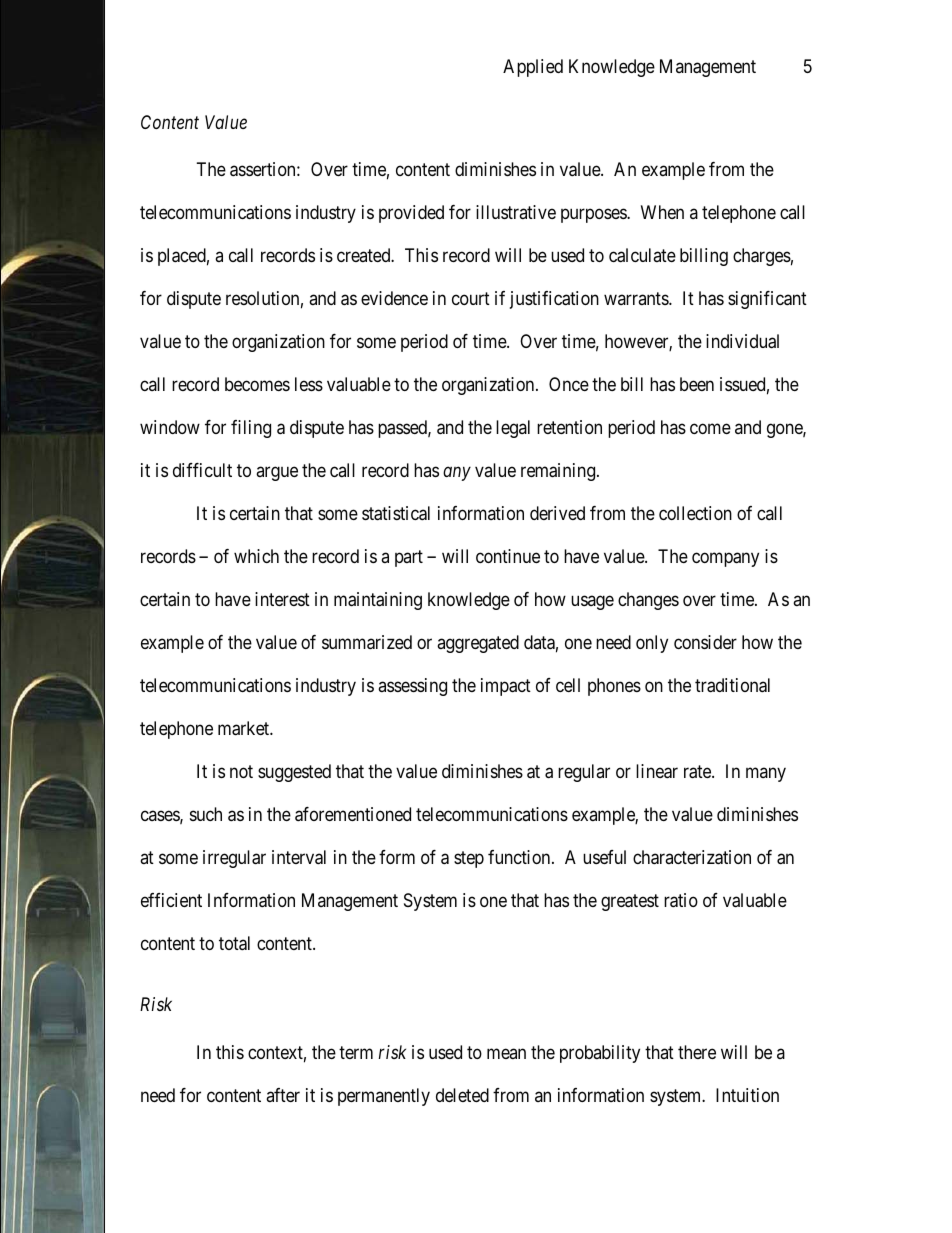 The image size is (952, 1233). What do you see at coordinates (411, 214) in the screenshot?
I see `provided` at bounding box center [411, 214].
